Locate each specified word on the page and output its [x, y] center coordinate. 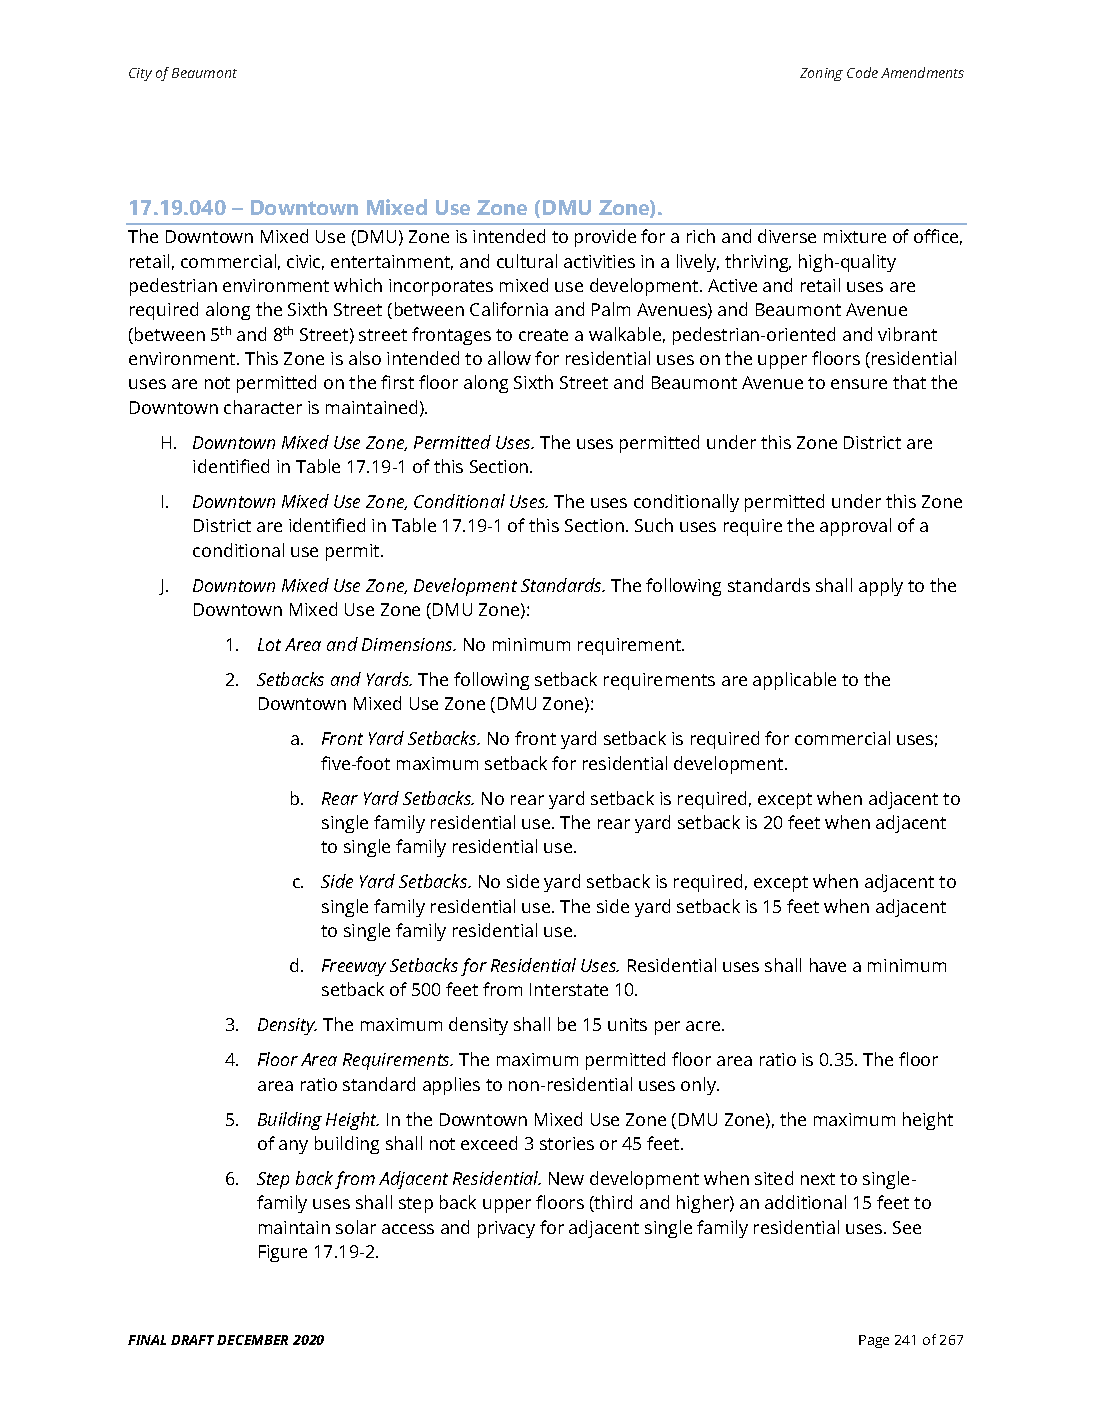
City [140, 74]
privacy [506, 1229]
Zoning [821, 74]
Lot [269, 644]
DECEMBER [252, 1340]
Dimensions [409, 644]
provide [605, 238]
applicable [794, 681]
